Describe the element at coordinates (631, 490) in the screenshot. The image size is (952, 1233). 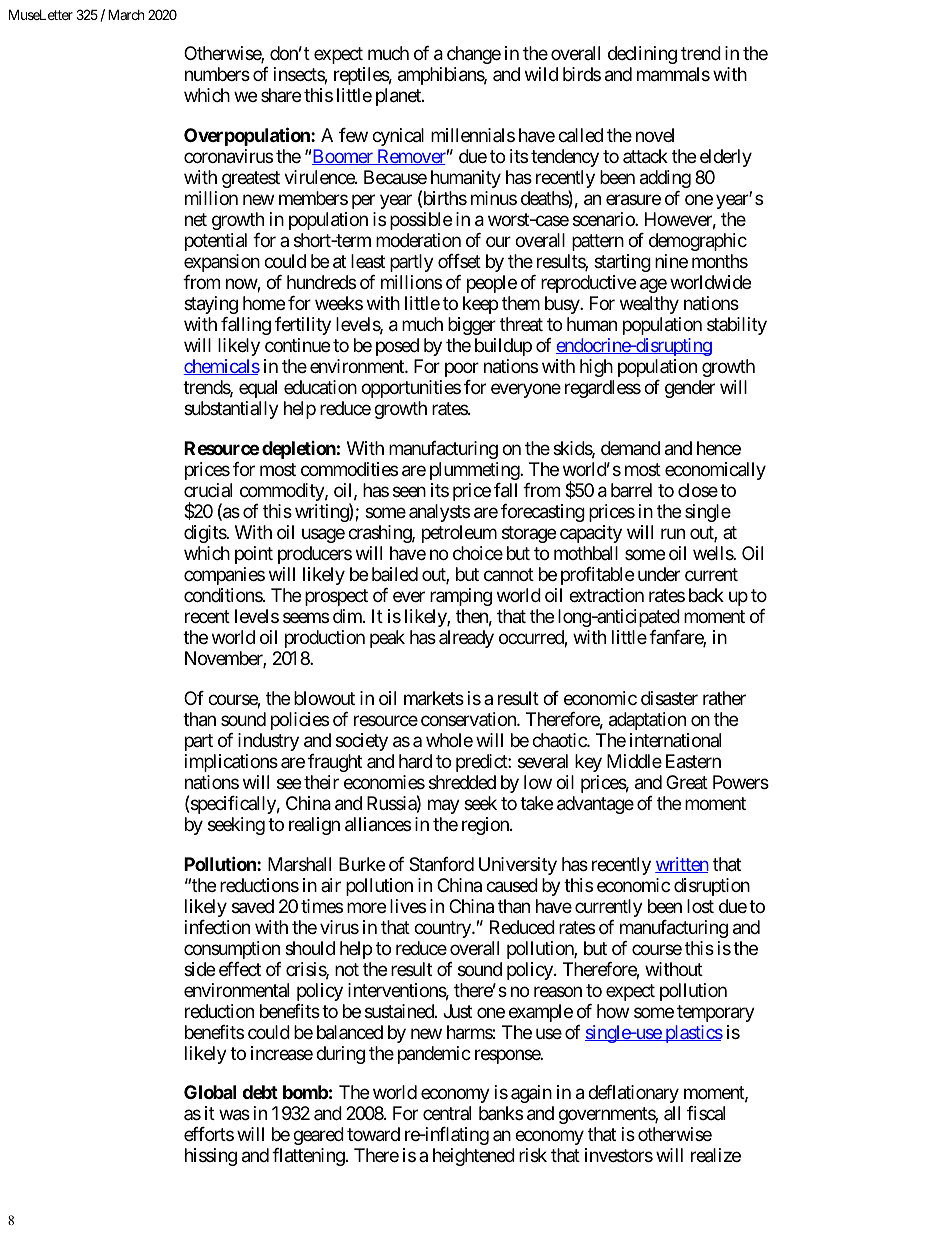
I see `barrel` at that location.
